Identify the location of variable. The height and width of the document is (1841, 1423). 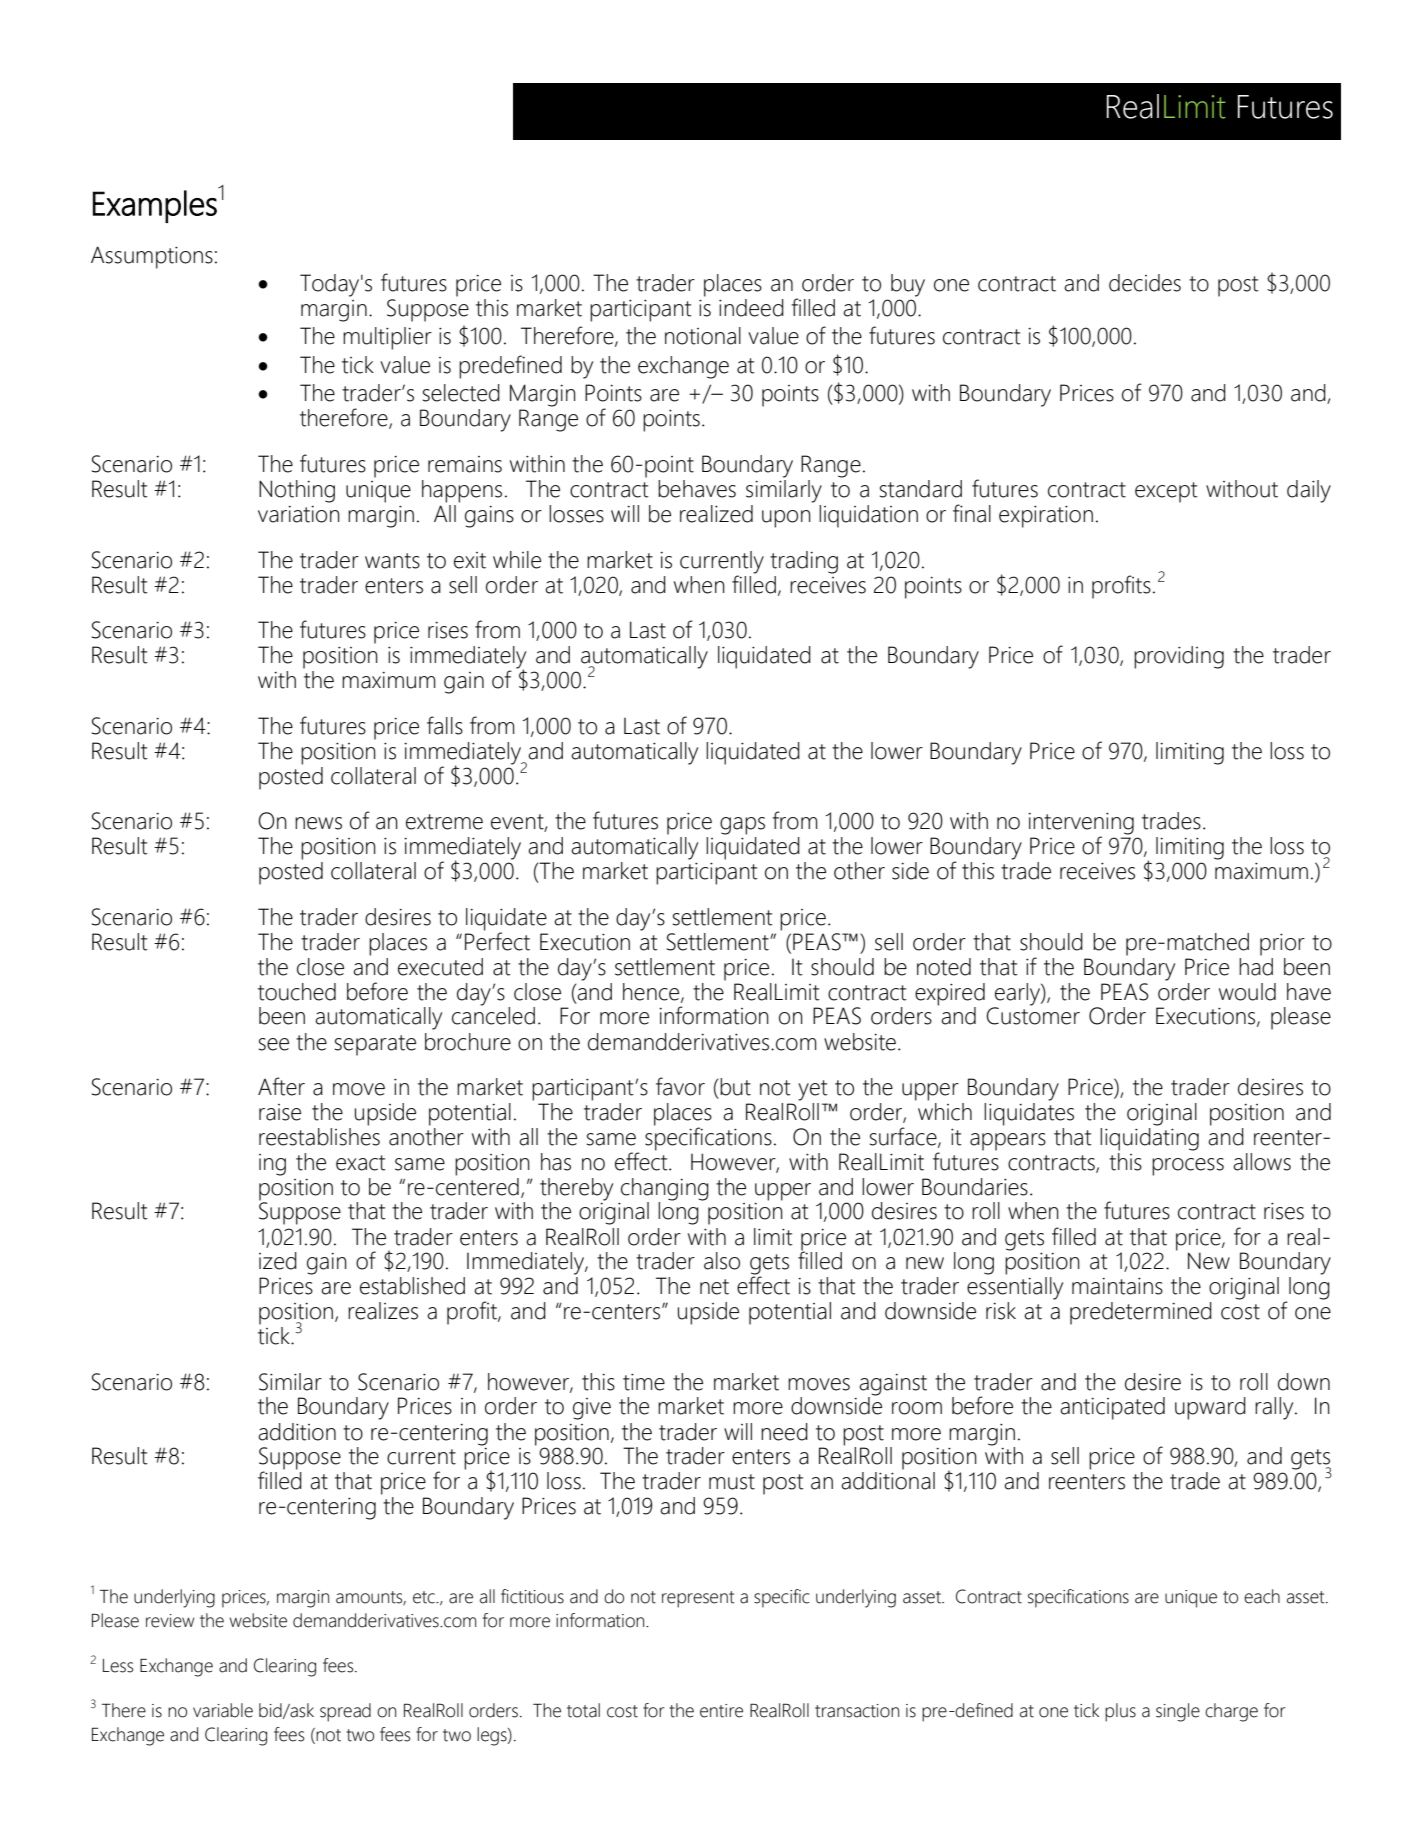
(223, 1710).
